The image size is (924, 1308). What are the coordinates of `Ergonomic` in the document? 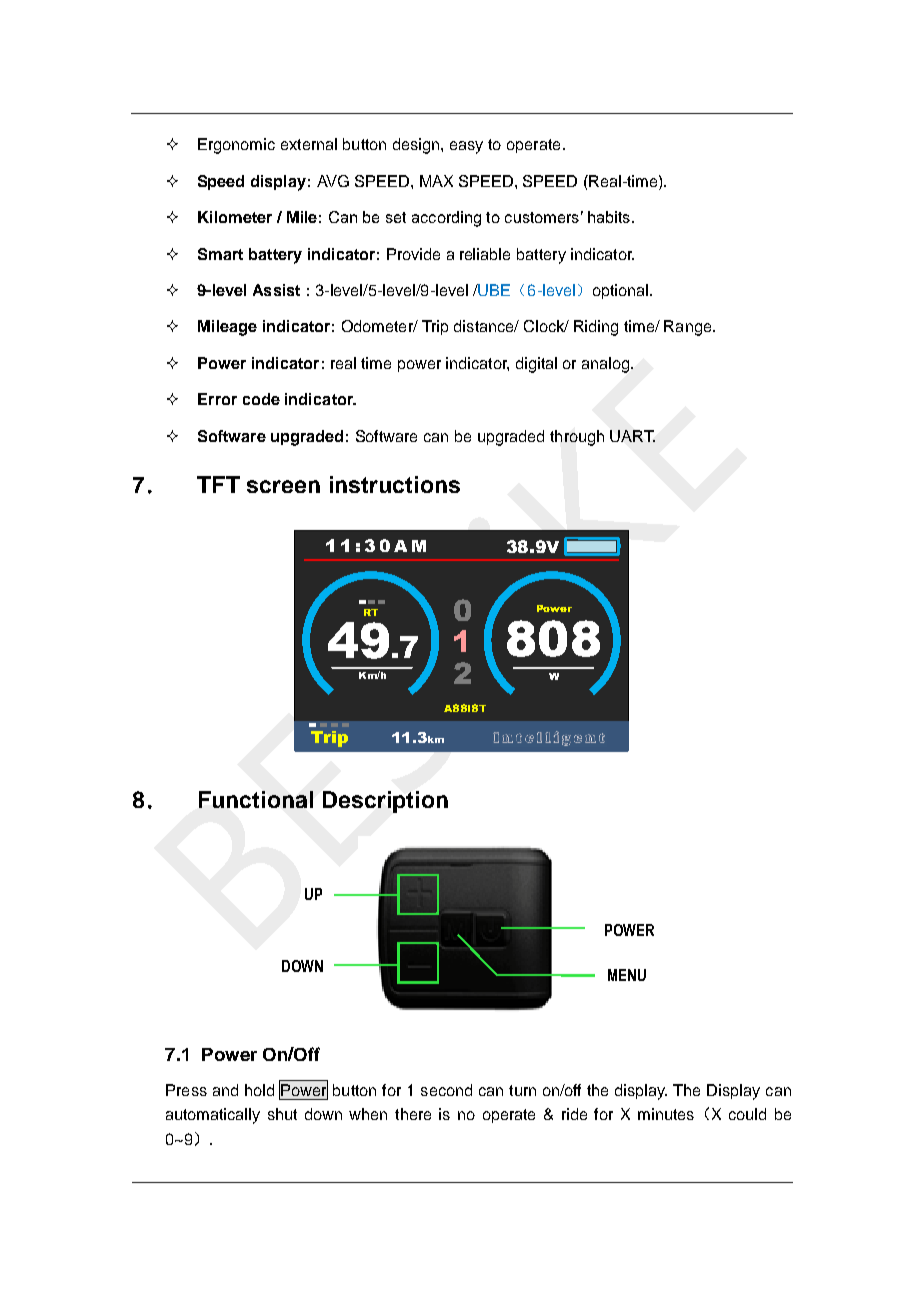 It's located at (236, 146).
